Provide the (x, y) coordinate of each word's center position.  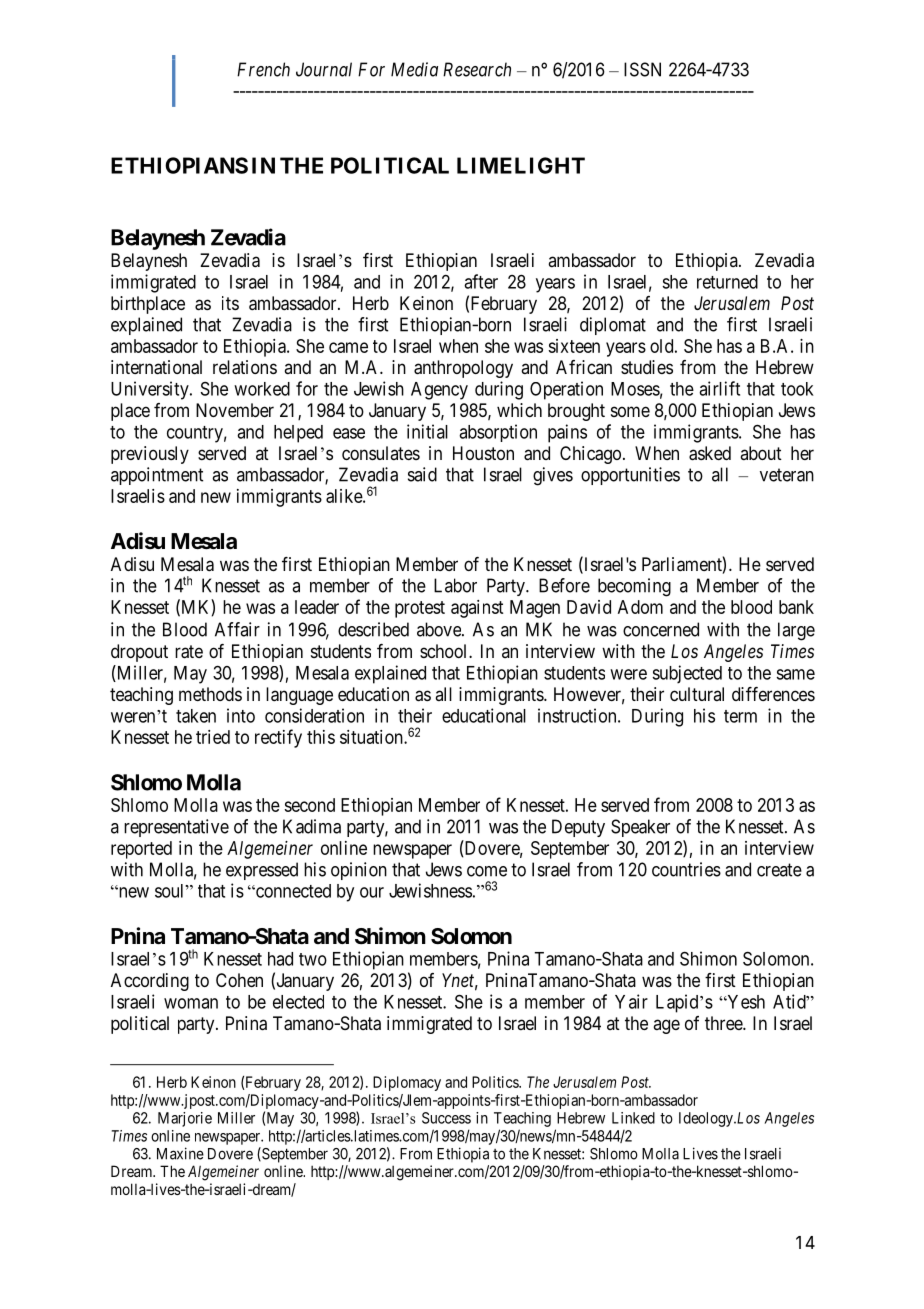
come (487, 871)
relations (245, 367)
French (263, 69)
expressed (262, 871)
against (477, 609)
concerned (661, 629)
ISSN (642, 69)
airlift (719, 388)
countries (686, 869)
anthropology (463, 369)
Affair (237, 629)
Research (477, 69)
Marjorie (185, 1119)
